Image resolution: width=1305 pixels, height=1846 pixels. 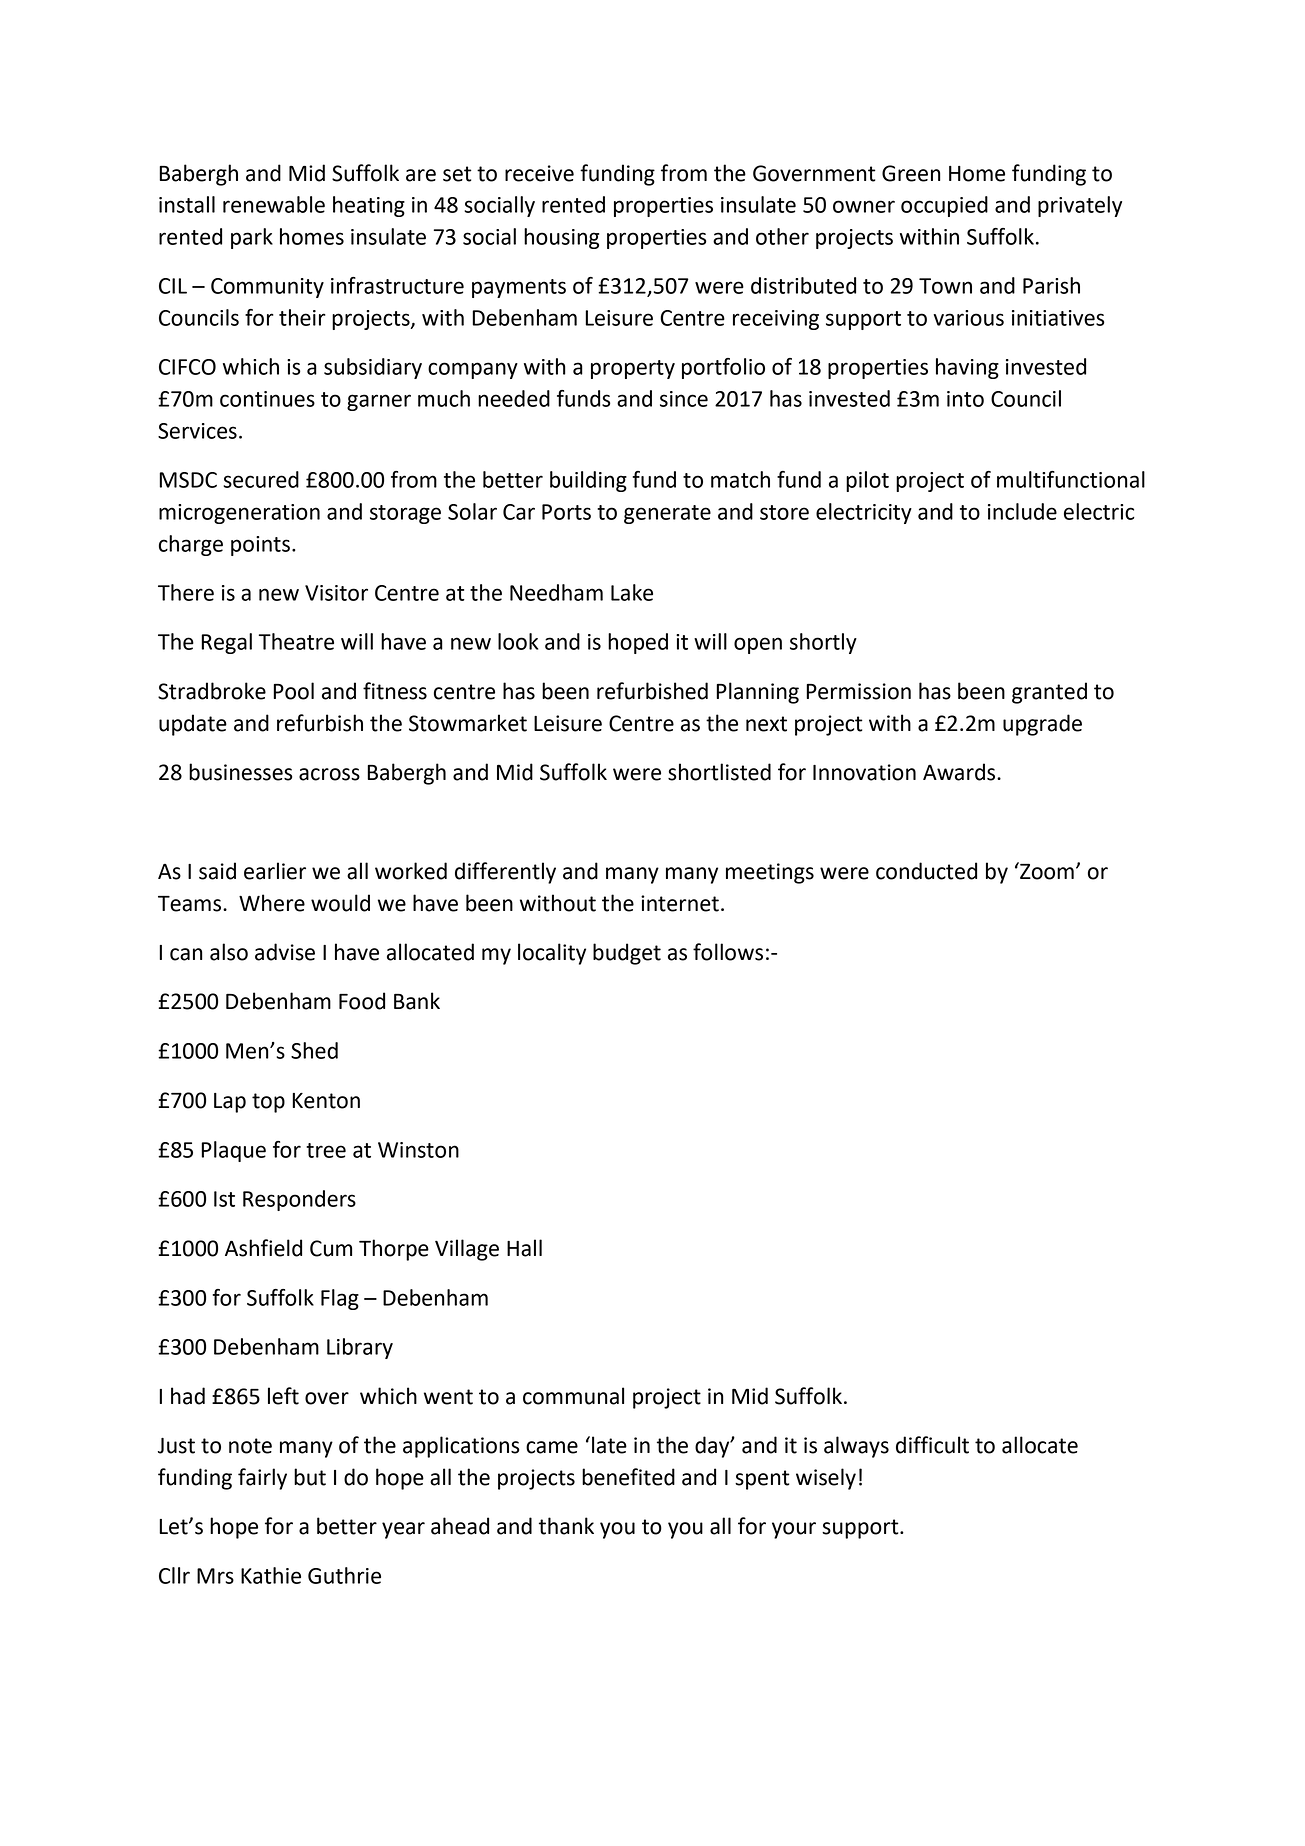 What do you see at coordinates (719, 772) in the image?
I see `shortlisted` at bounding box center [719, 772].
